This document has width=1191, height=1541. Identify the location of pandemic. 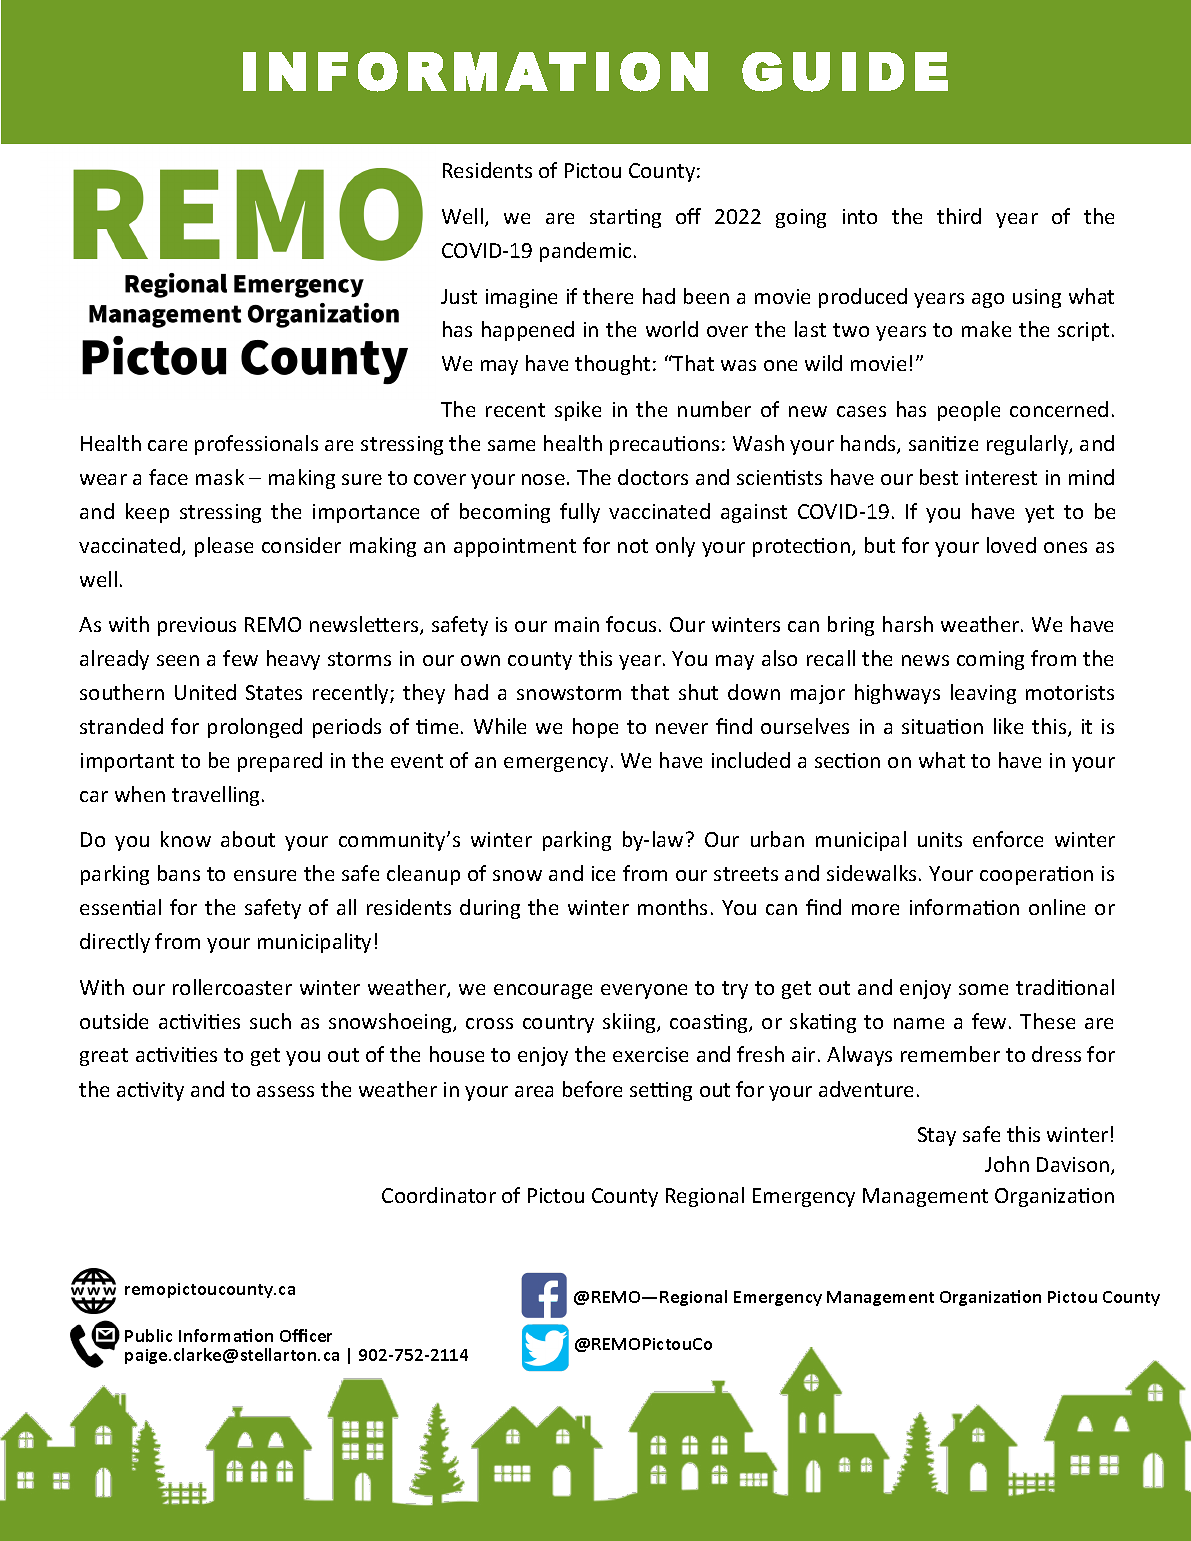
(585, 252).
